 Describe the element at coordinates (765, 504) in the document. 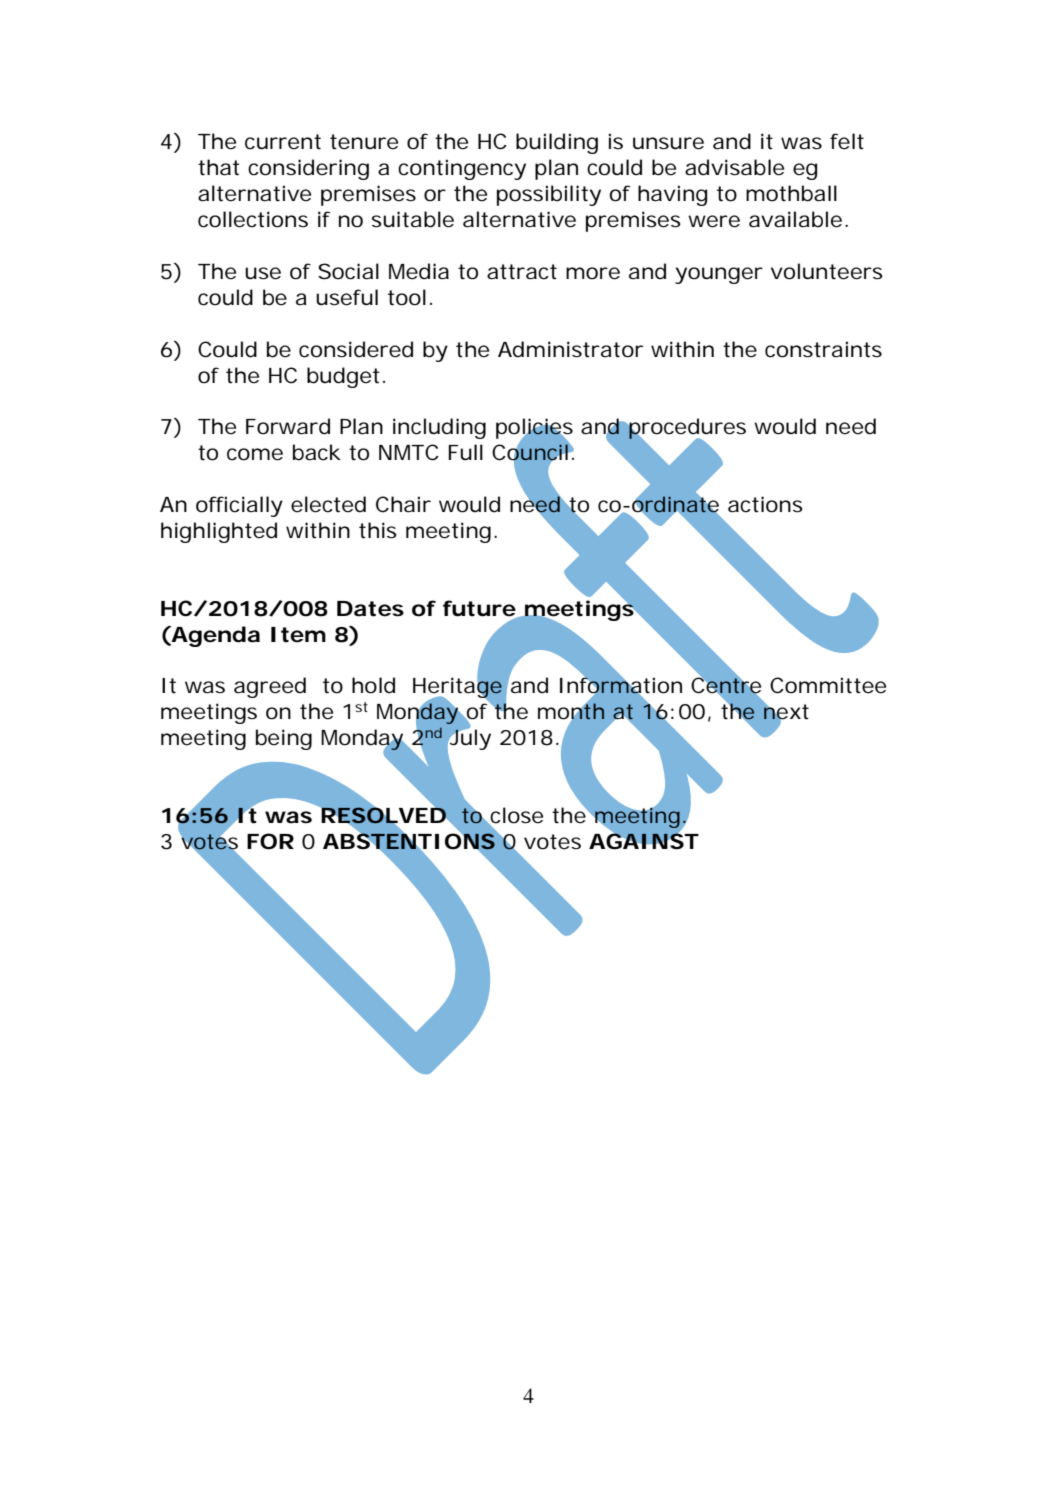

I see `actions` at that location.
